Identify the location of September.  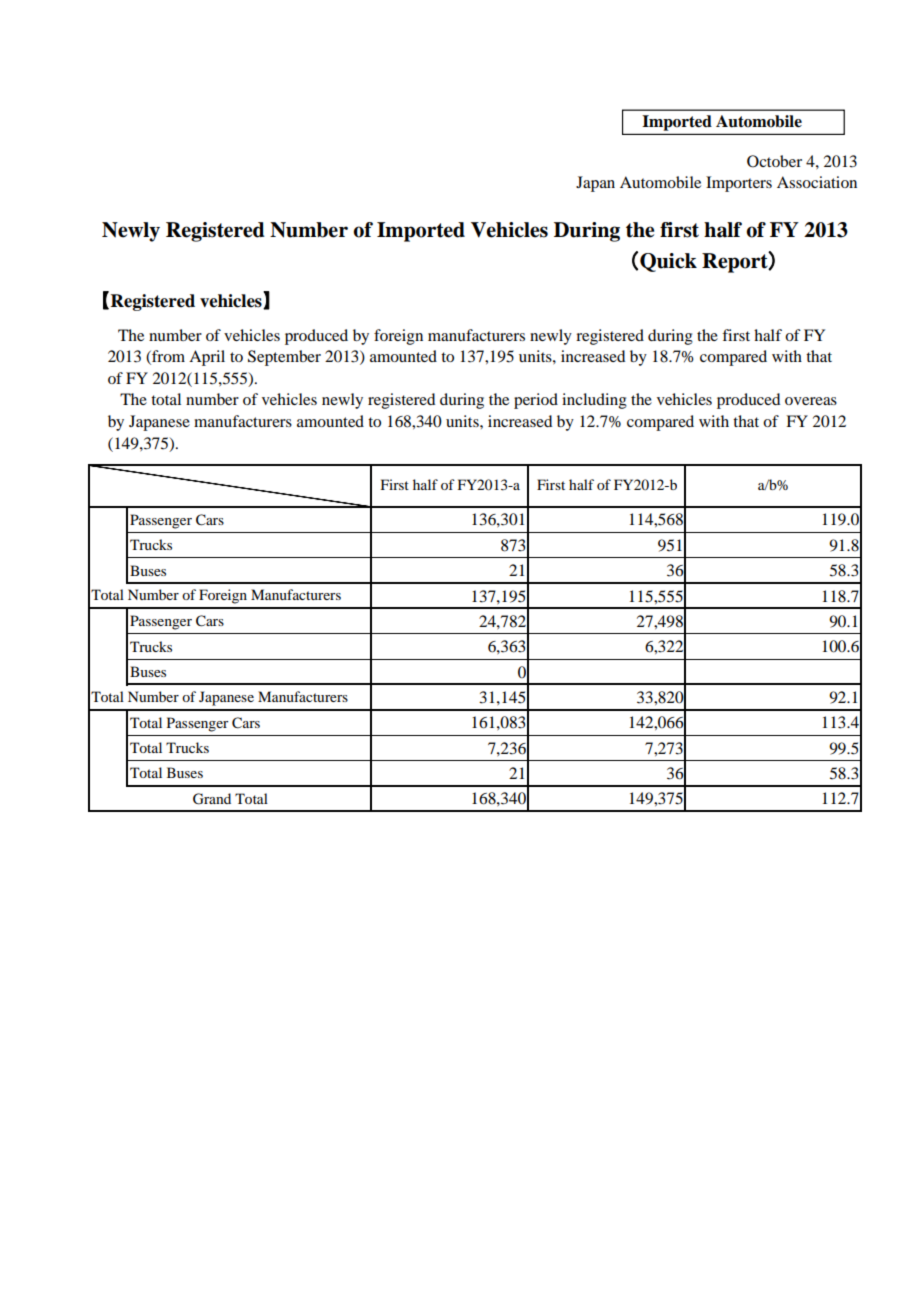
(284, 358).
